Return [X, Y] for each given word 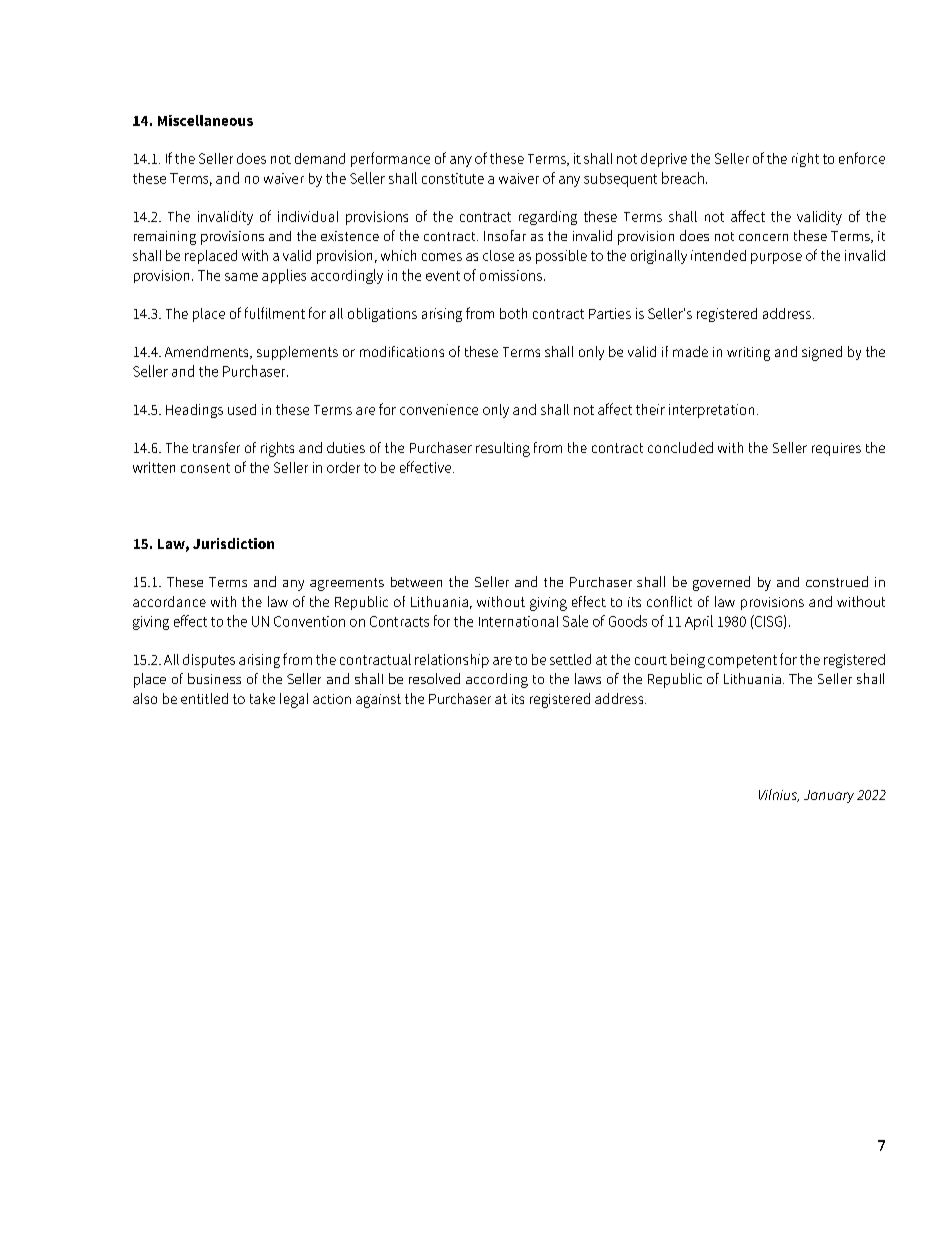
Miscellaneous [205, 120]
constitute [453, 178]
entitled [204, 698]
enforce [862, 158]
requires [836, 449]
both [513, 313]
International [518, 621]
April [699, 622]
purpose [776, 258]
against [378, 701]
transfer [216, 447]
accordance [169, 601]
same [241, 277]
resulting [503, 449]
